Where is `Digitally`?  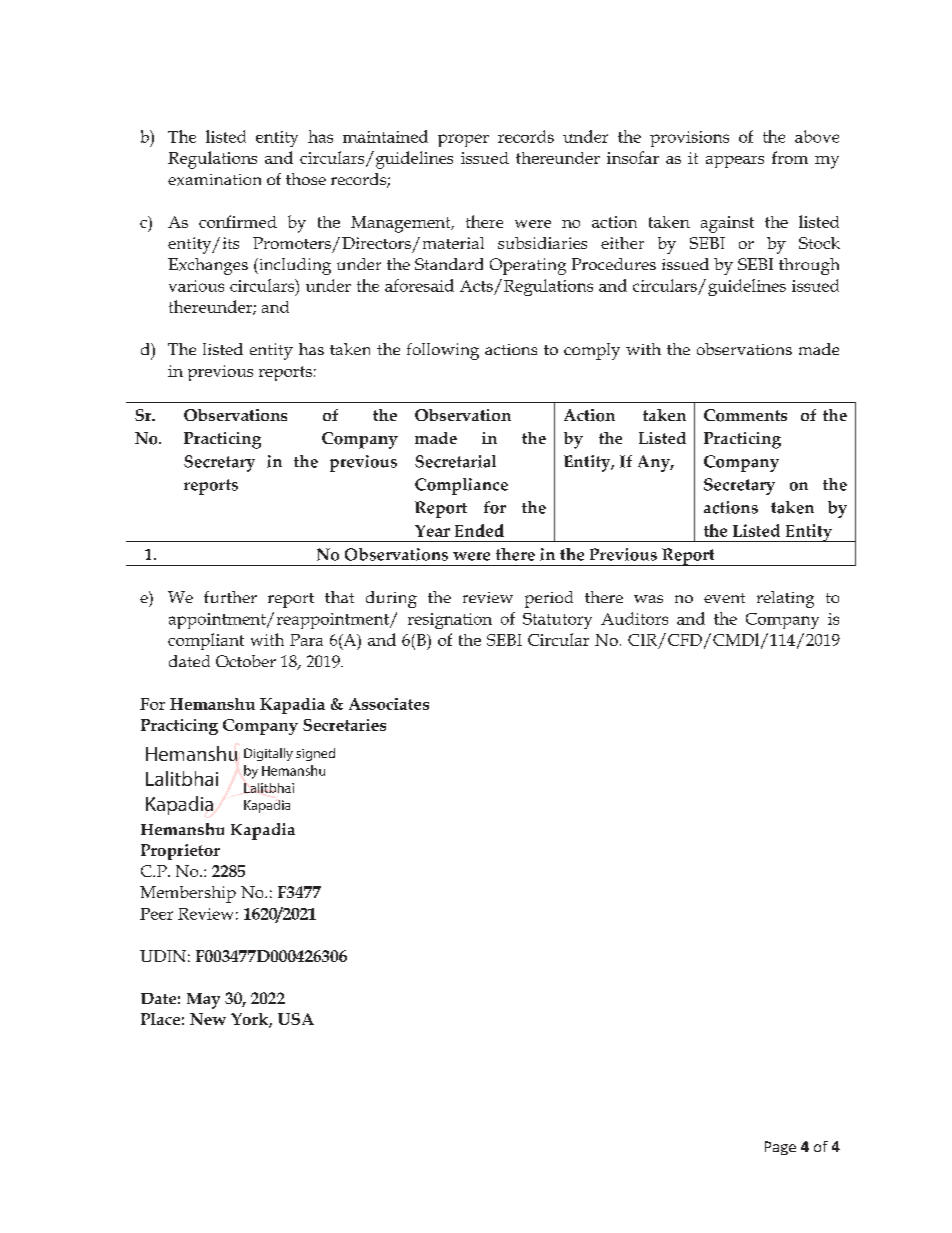
Digitally is located at coordinates (268, 754).
